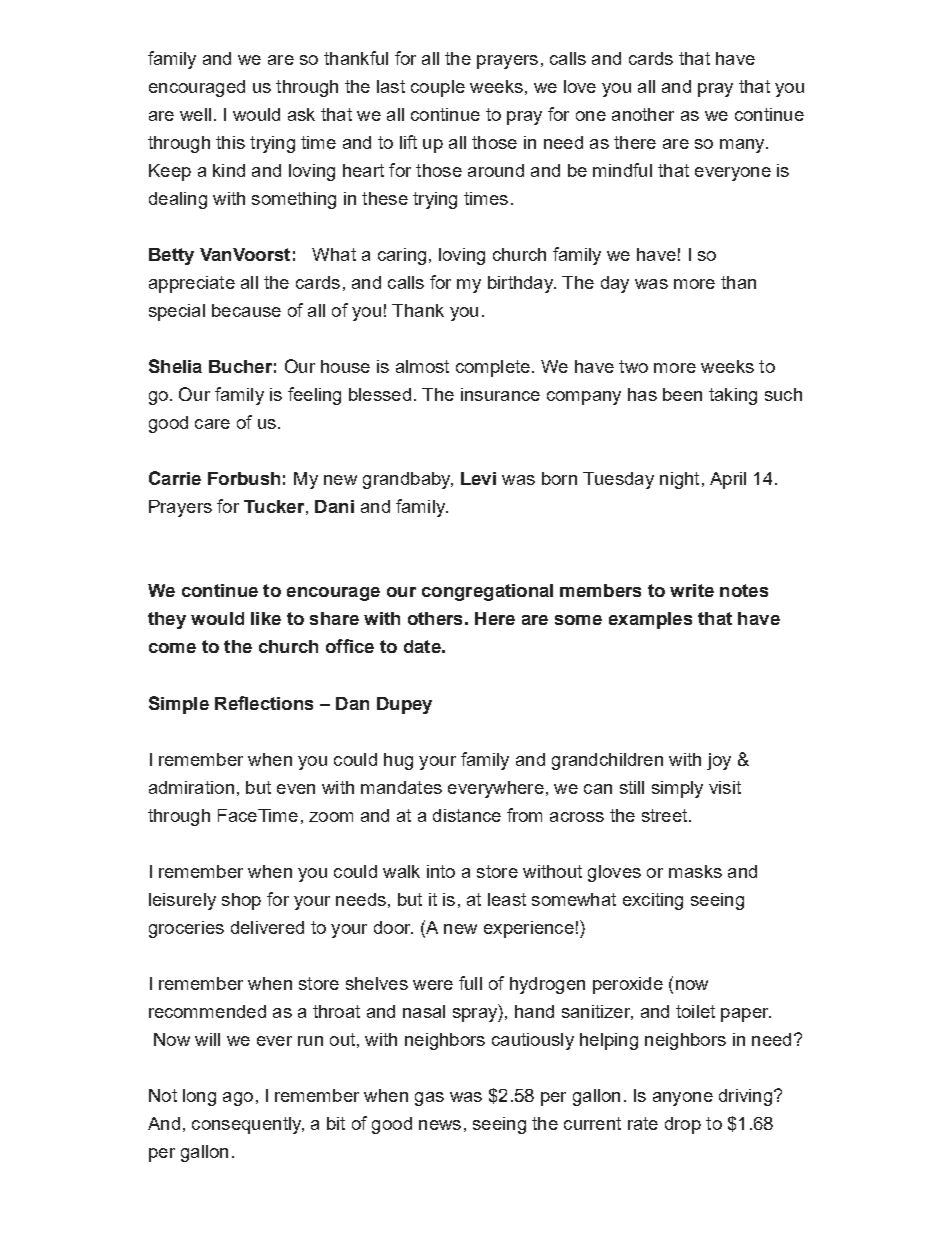 The width and height of the screenshot is (952, 1233). I want to click on couple, so click(438, 88).
